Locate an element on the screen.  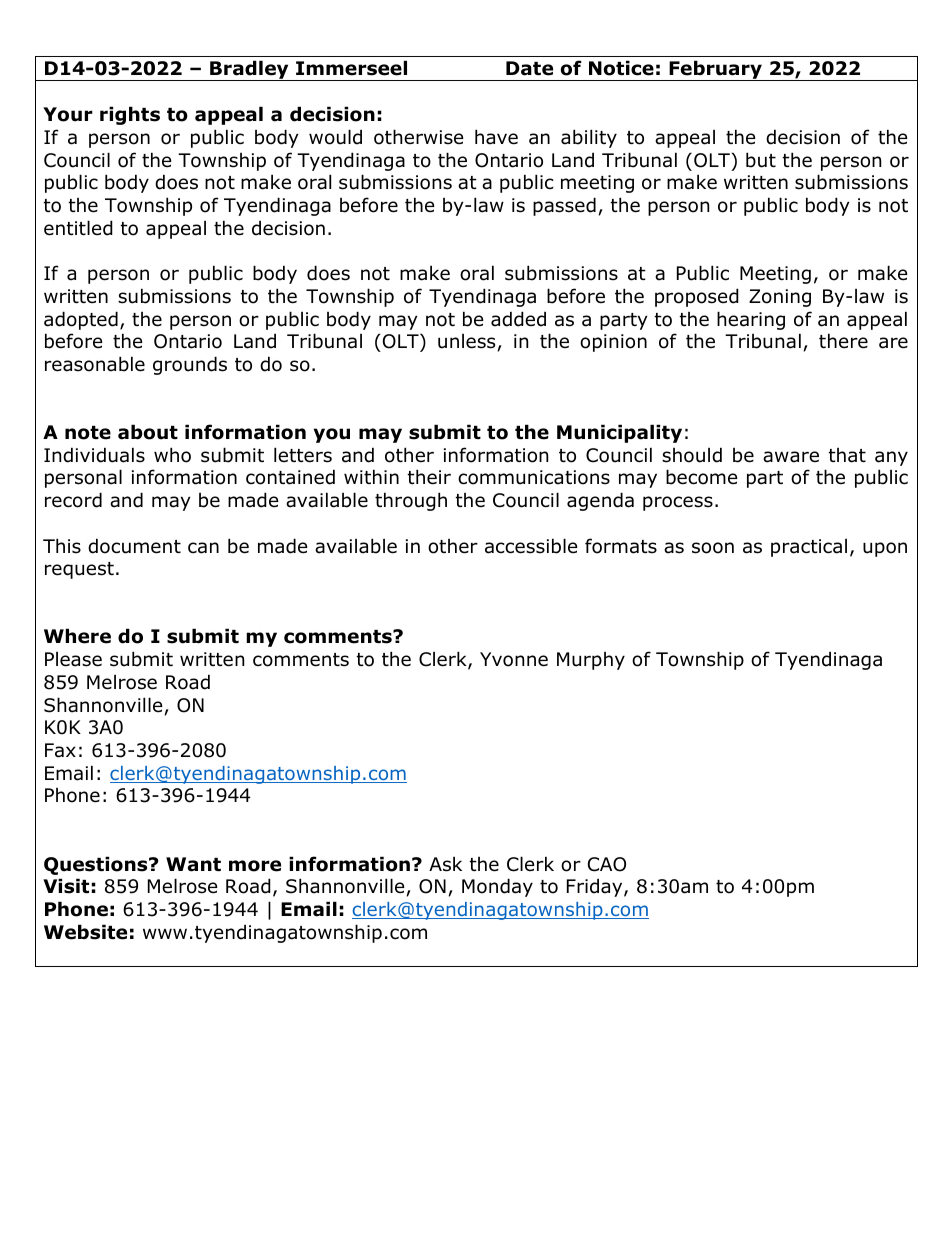
Please is located at coordinates (73, 659).
